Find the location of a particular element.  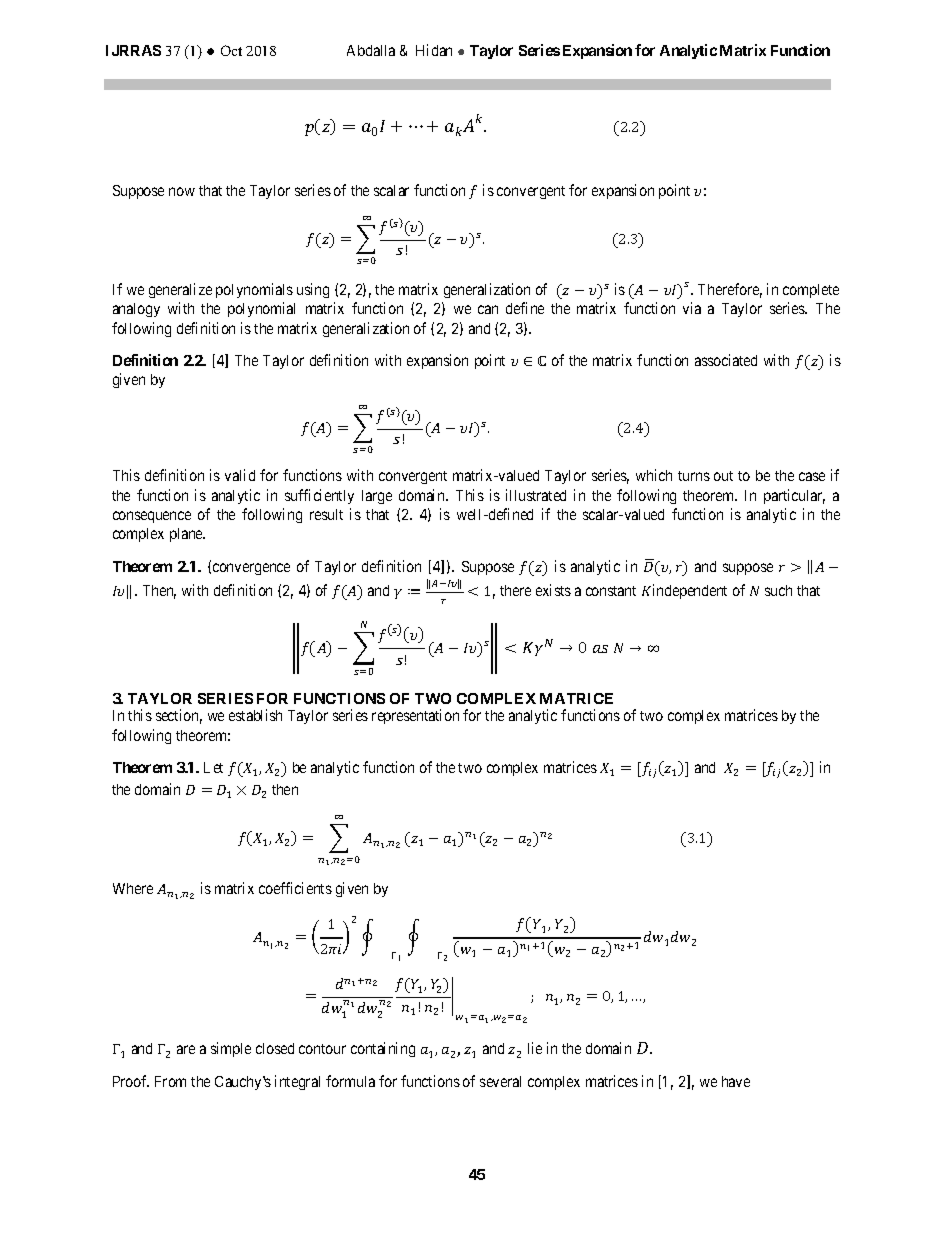

complete is located at coordinates (811, 291).
